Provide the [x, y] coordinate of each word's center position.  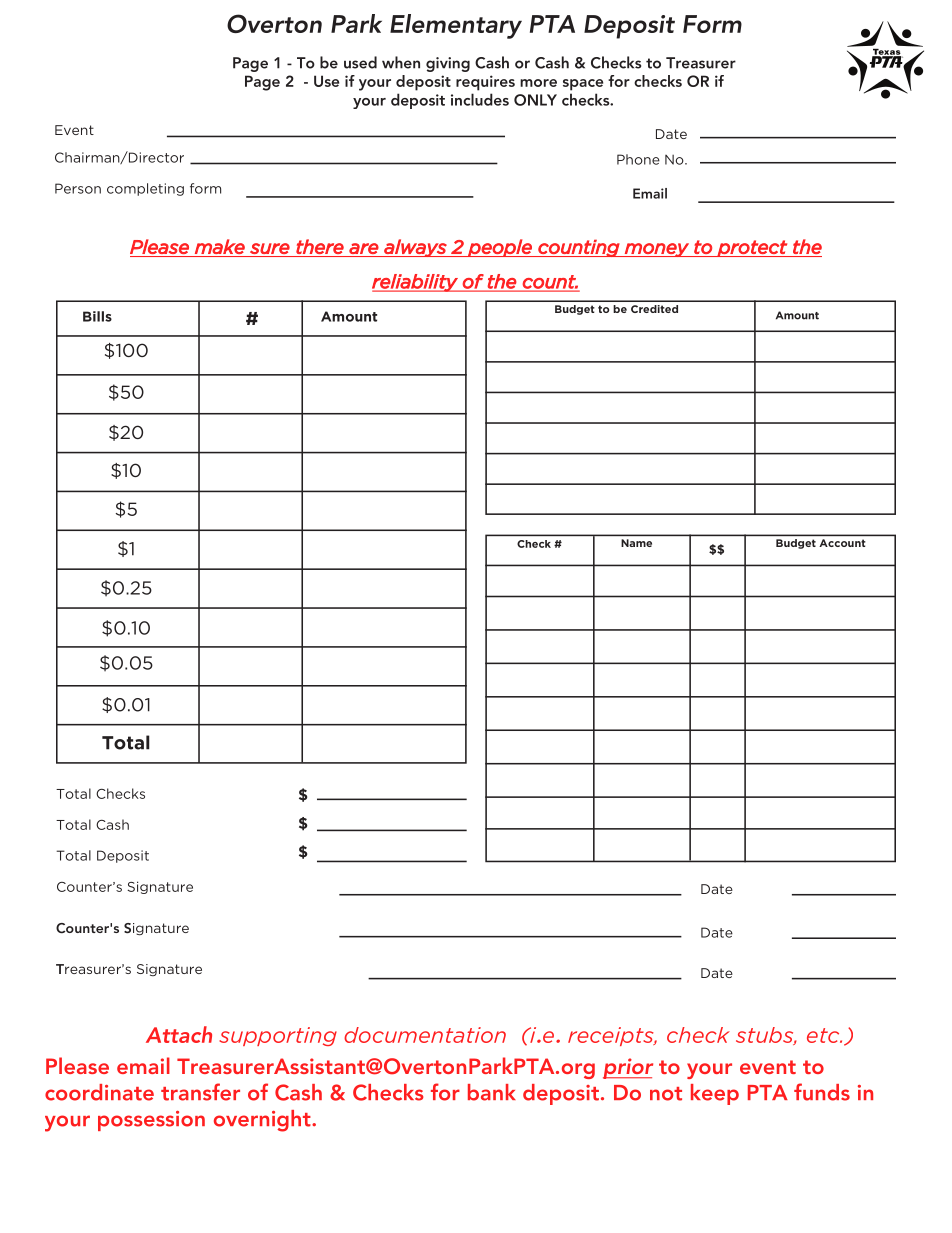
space [583, 85]
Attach [179, 1034]
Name [636, 543]
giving [448, 64]
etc [824, 1035]
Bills [97, 316]
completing [145, 189]
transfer [200, 1092]
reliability [416, 283]
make [220, 246]
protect [752, 248]
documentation [425, 1035]
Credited [654, 309]
